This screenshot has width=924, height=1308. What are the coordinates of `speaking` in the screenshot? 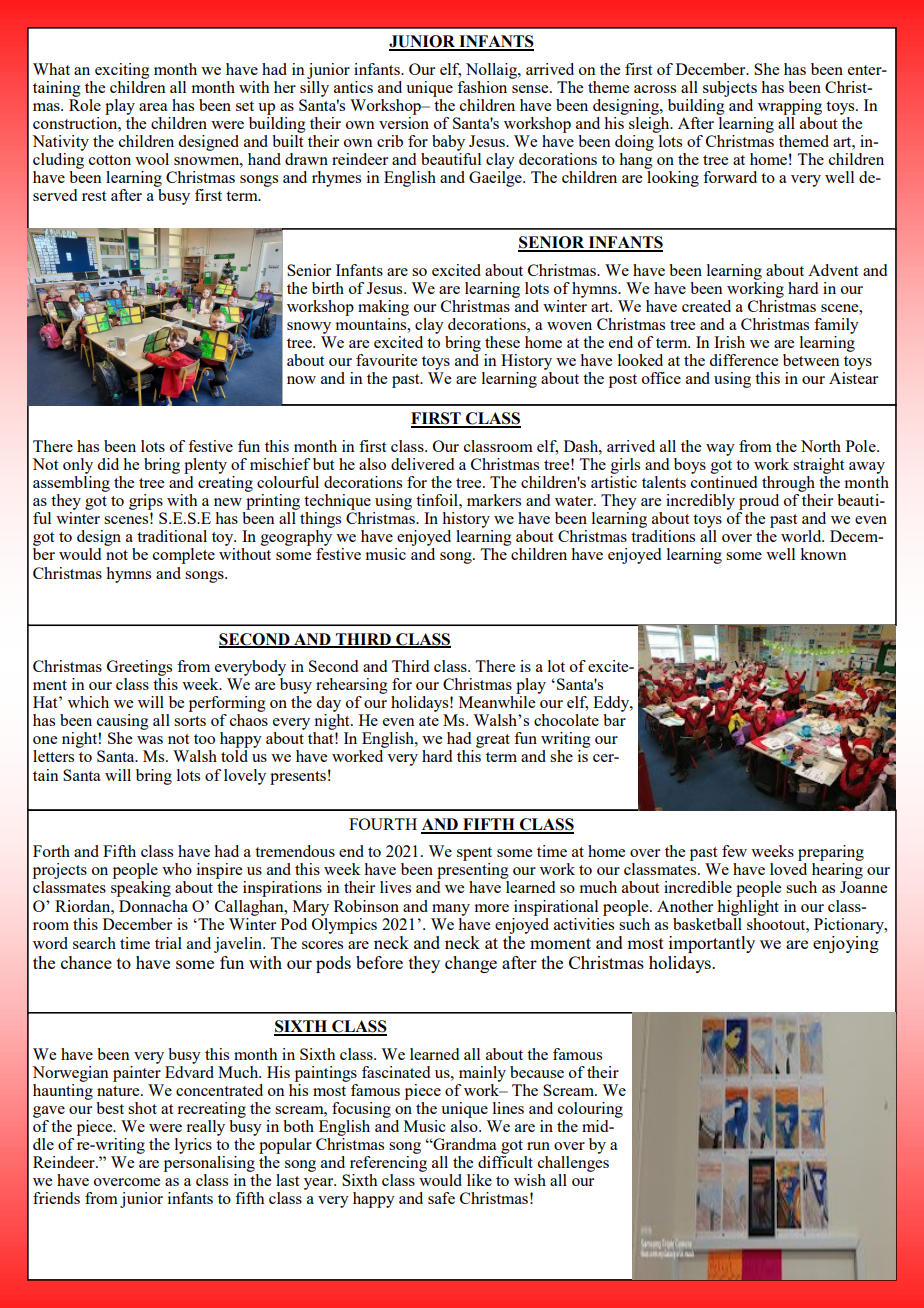 It's located at (141, 889).
